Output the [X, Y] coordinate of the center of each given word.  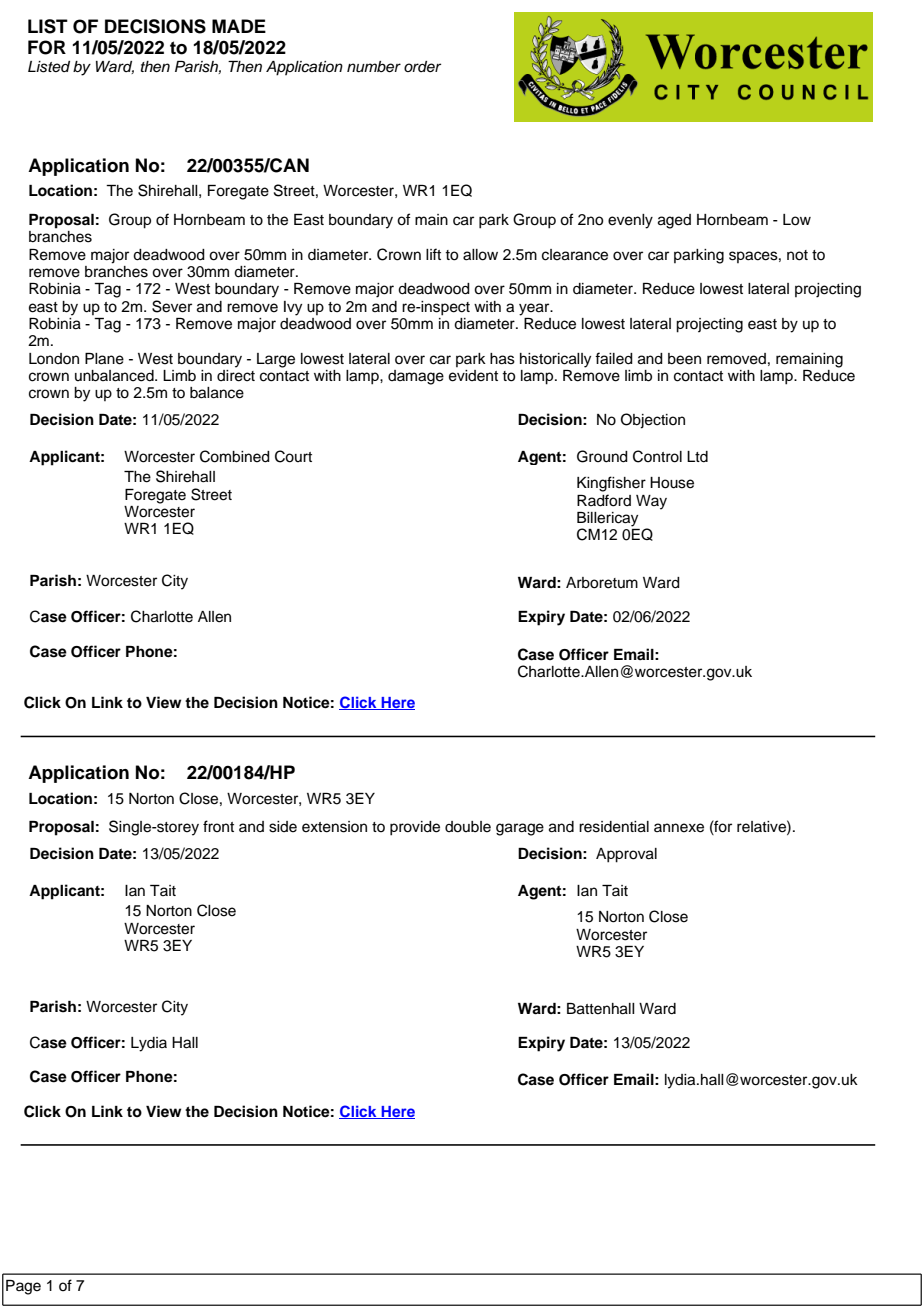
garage [520, 829]
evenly [630, 221]
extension [334, 827]
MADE [239, 26]
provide [415, 828]
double [468, 827]
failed [614, 358]
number [374, 67]
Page [23, 1287]
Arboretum [602, 583]
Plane [104, 359]
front [218, 826]
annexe [679, 828]
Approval [626, 855]
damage [416, 377]
